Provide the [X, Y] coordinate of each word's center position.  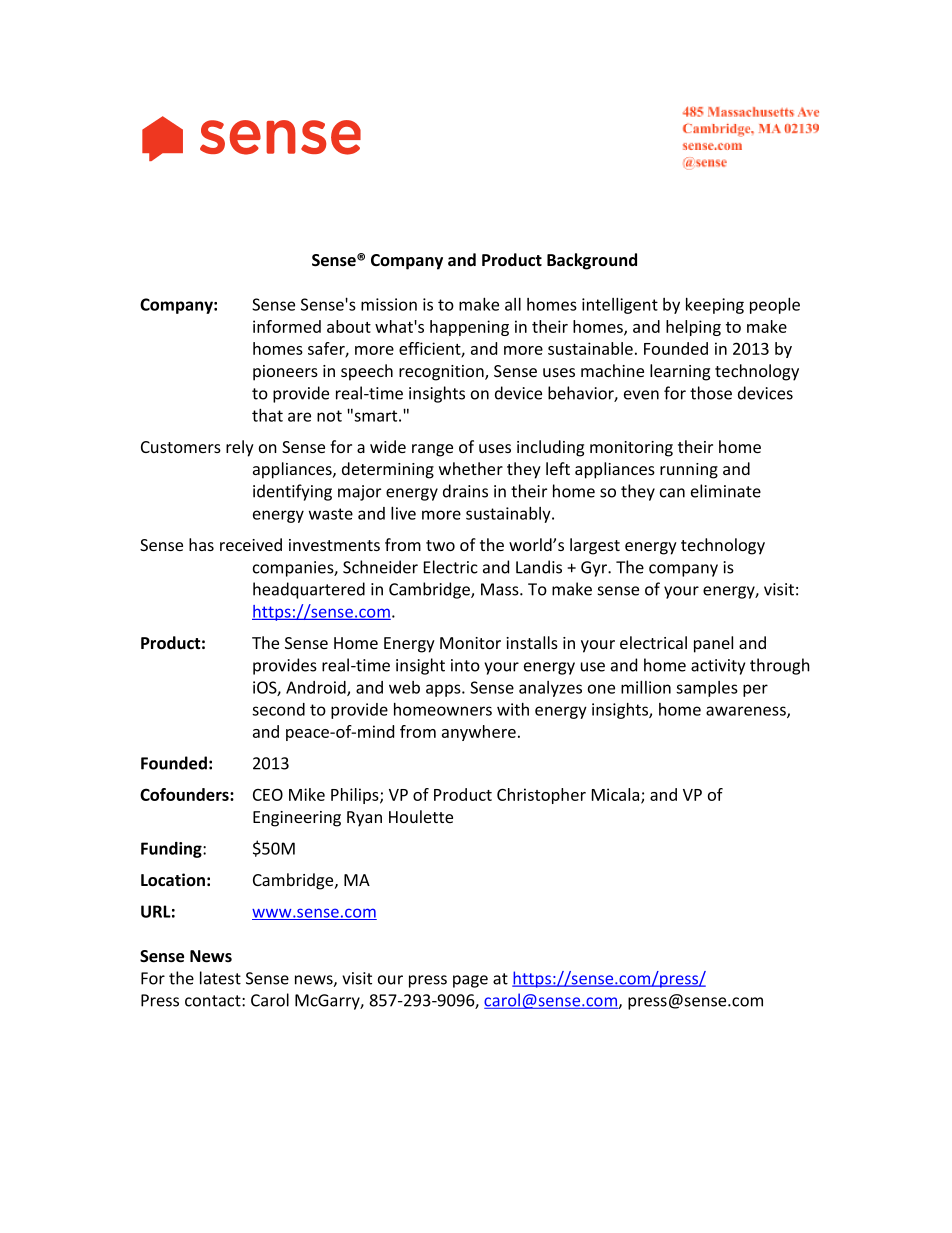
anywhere [479, 733]
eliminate [726, 491]
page [470, 981]
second [278, 709]
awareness [747, 712]
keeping [715, 306]
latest [220, 978]
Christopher [541, 796]
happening [469, 328]
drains [465, 491]
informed [287, 326]
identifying [292, 492]
